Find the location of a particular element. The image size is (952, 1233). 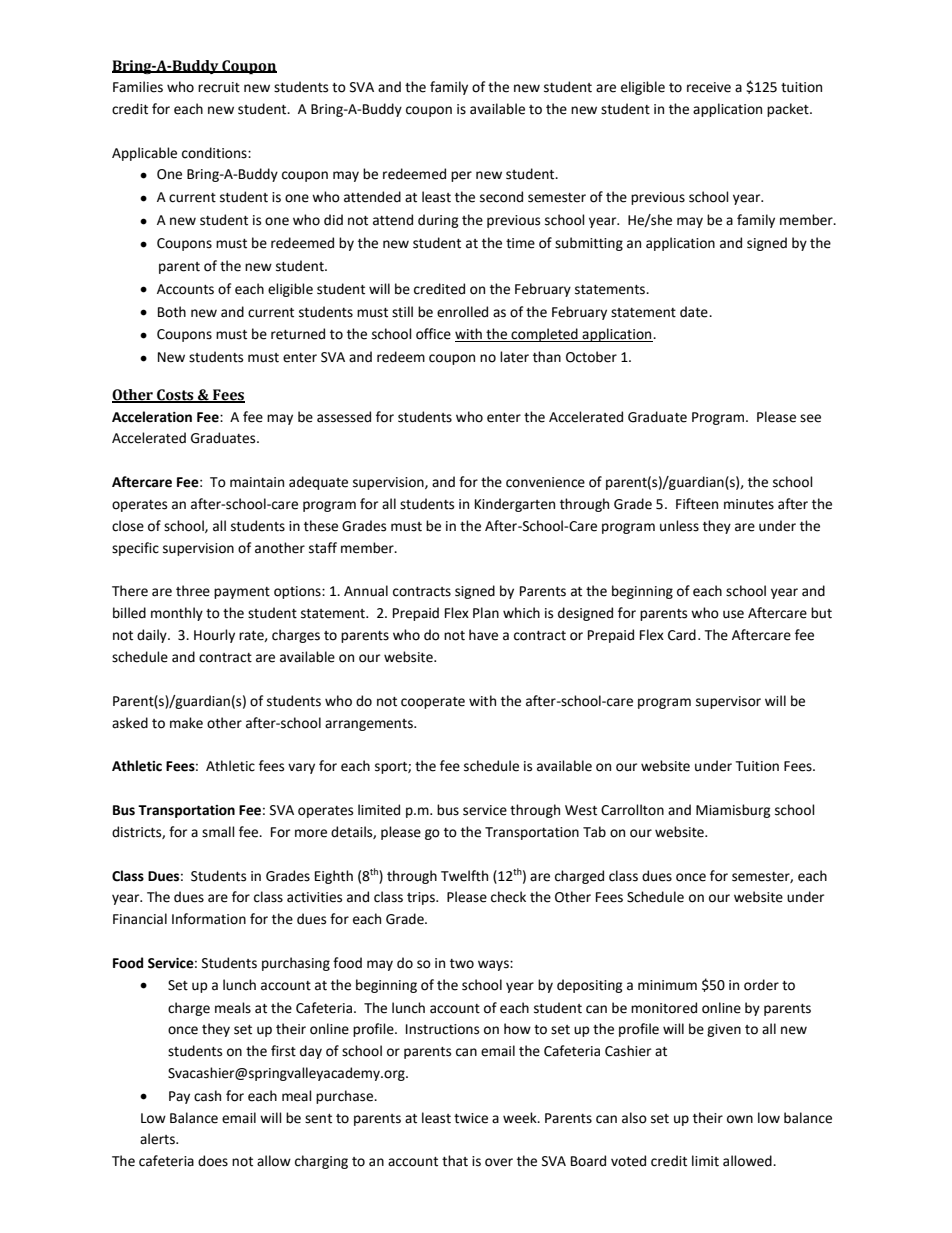

recruit is located at coordinates (219, 87).
